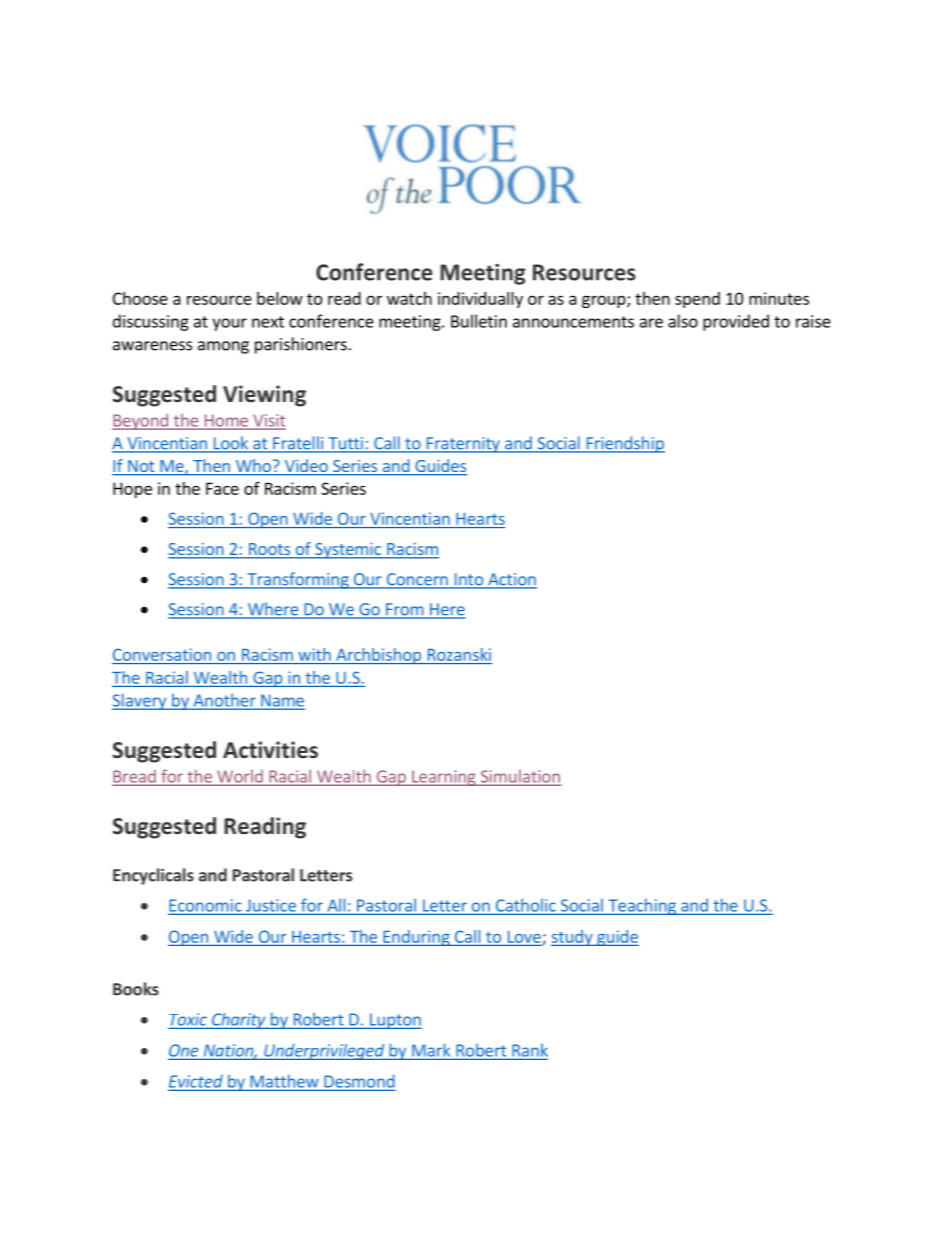 The height and width of the image is (1233, 952). What do you see at coordinates (624, 444) in the image?
I see `Friendship` at bounding box center [624, 444].
